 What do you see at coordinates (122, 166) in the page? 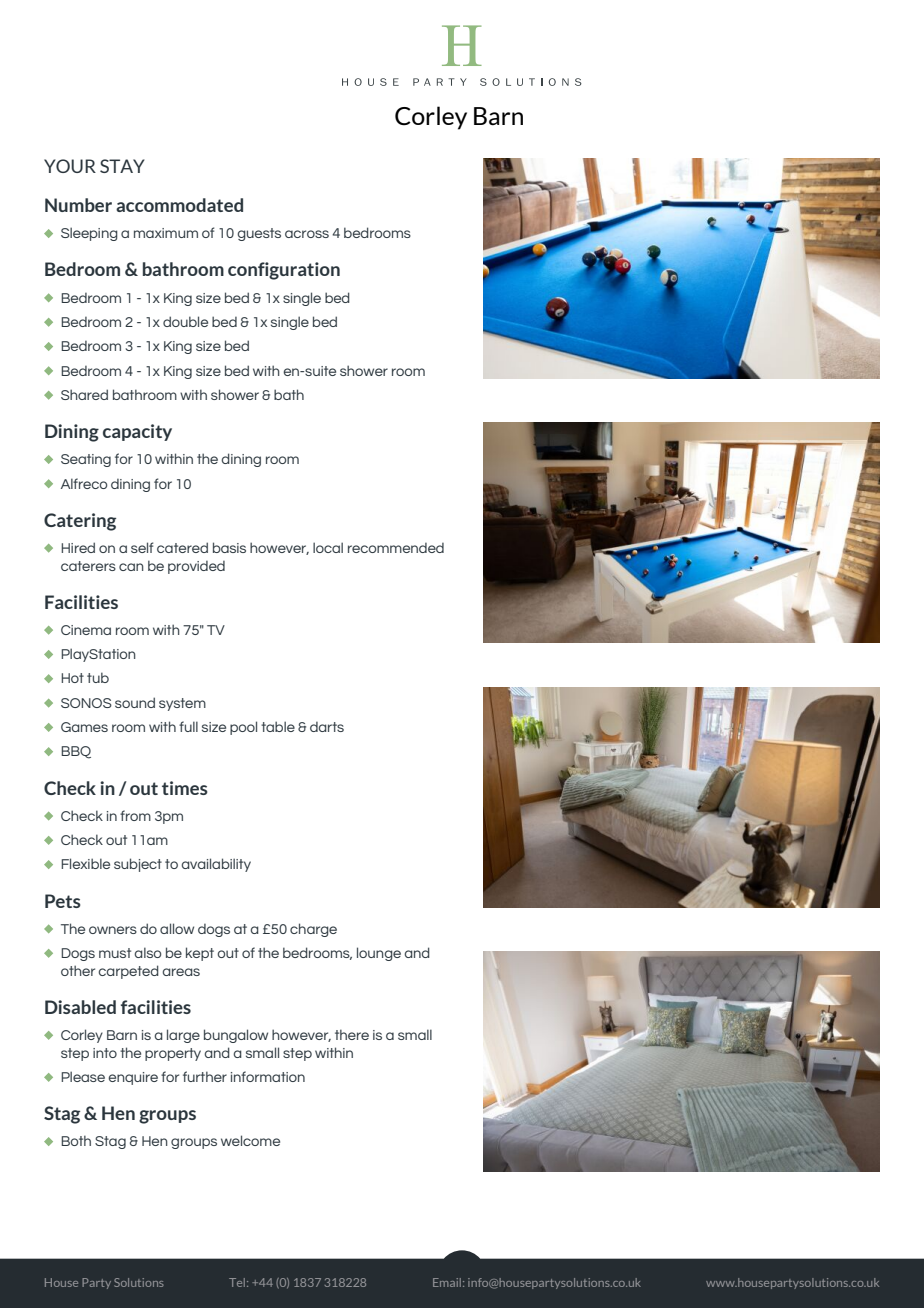
I see `STAY` at bounding box center [122, 166].
